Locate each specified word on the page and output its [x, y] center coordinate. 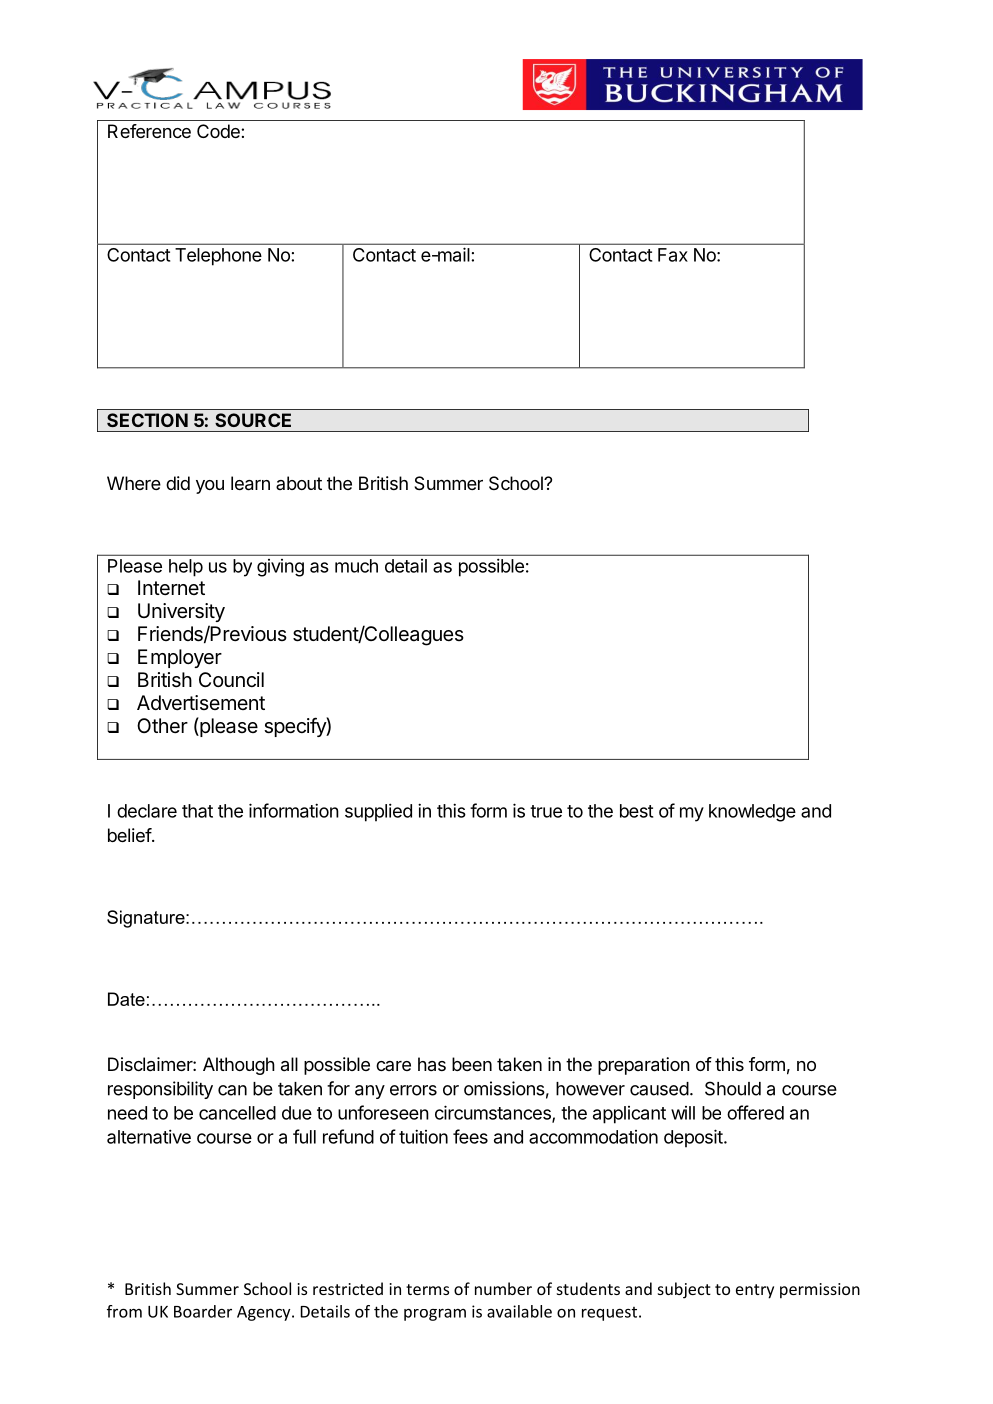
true [546, 811]
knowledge [752, 813]
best [636, 811]
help [186, 568]
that [197, 811]
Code [219, 131]
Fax [673, 255]
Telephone [218, 257]
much [356, 566]
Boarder [203, 1311]
